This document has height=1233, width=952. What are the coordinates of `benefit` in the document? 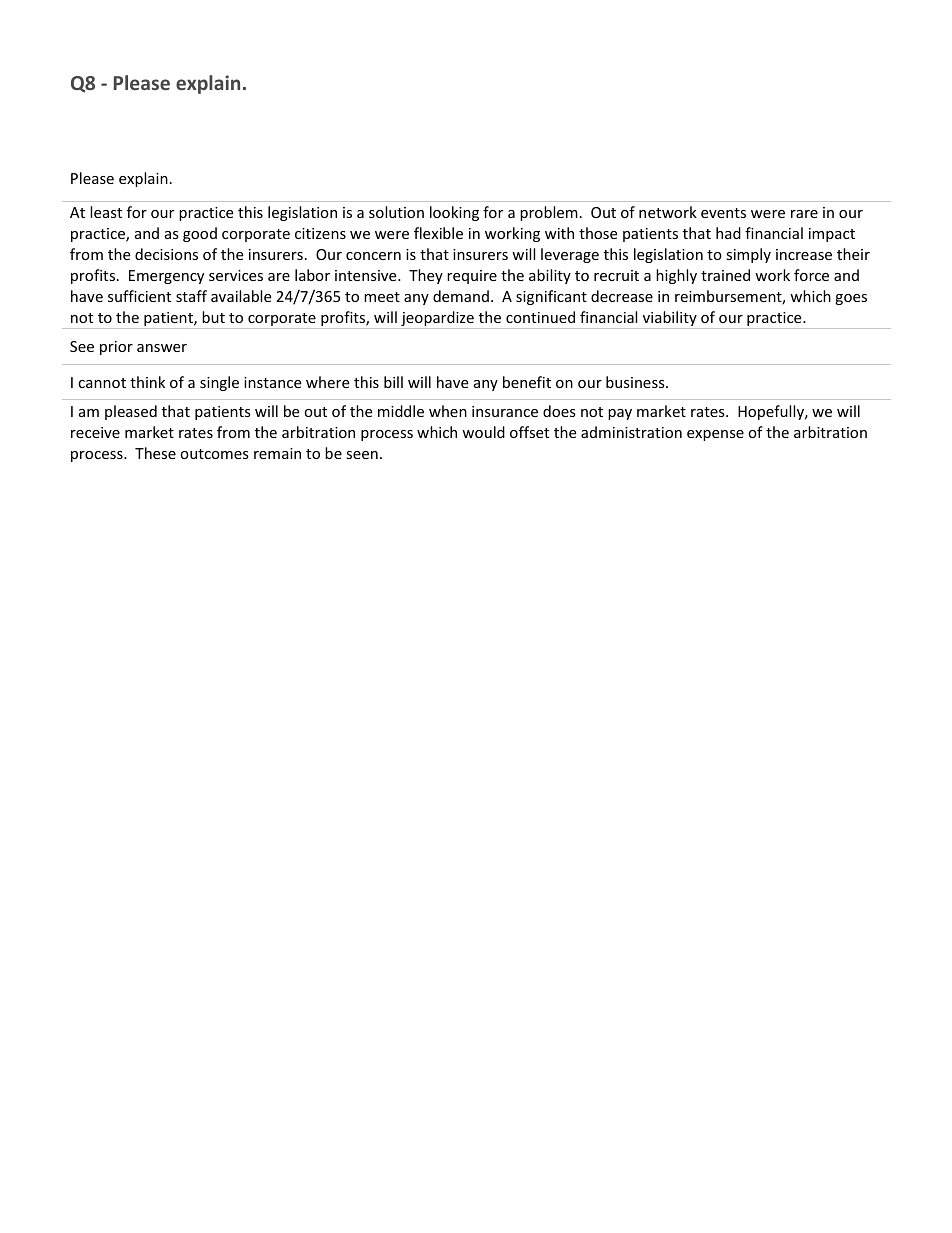 It's located at (527, 382).
